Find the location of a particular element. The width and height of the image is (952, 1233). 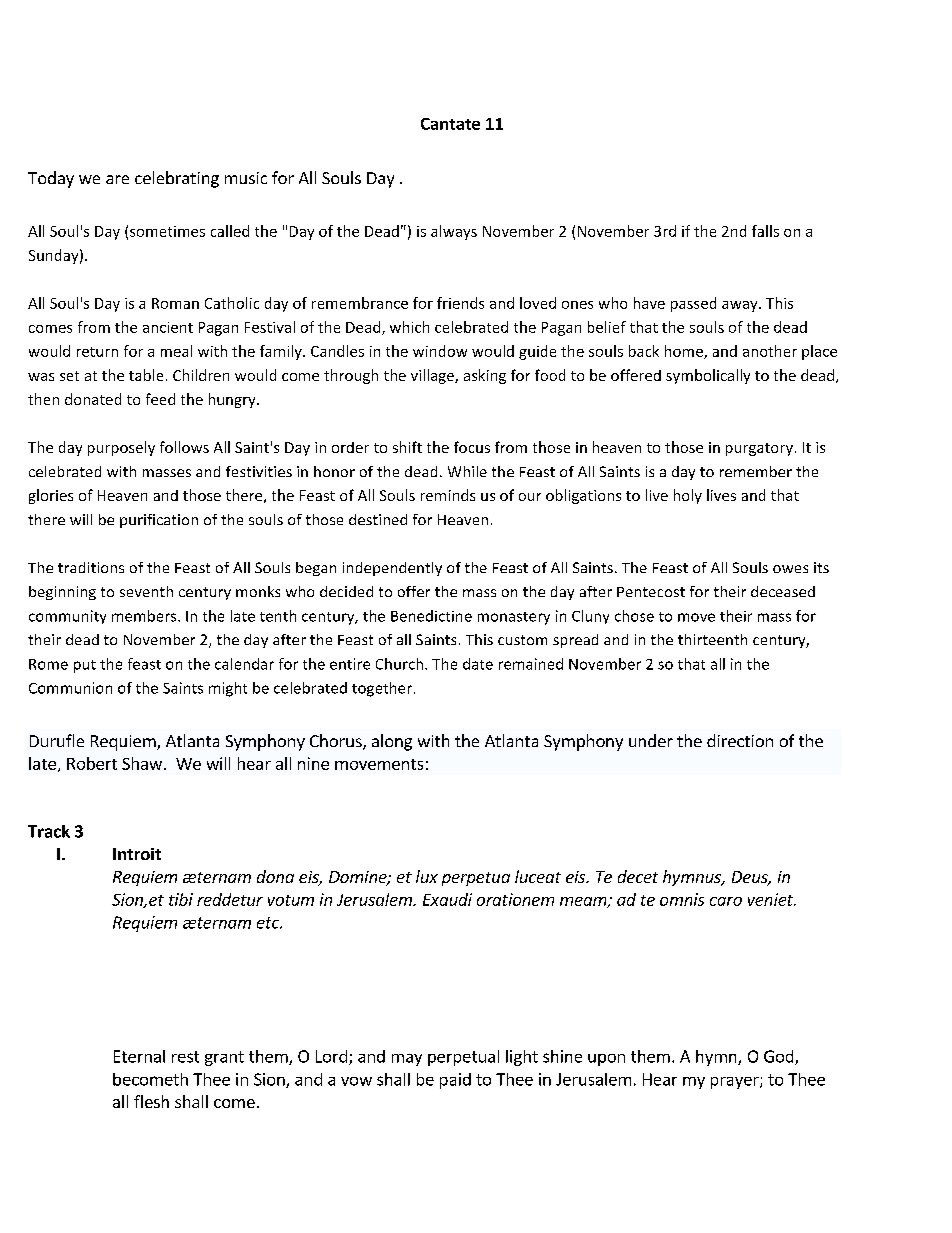

table is located at coordinates (146, 375).
